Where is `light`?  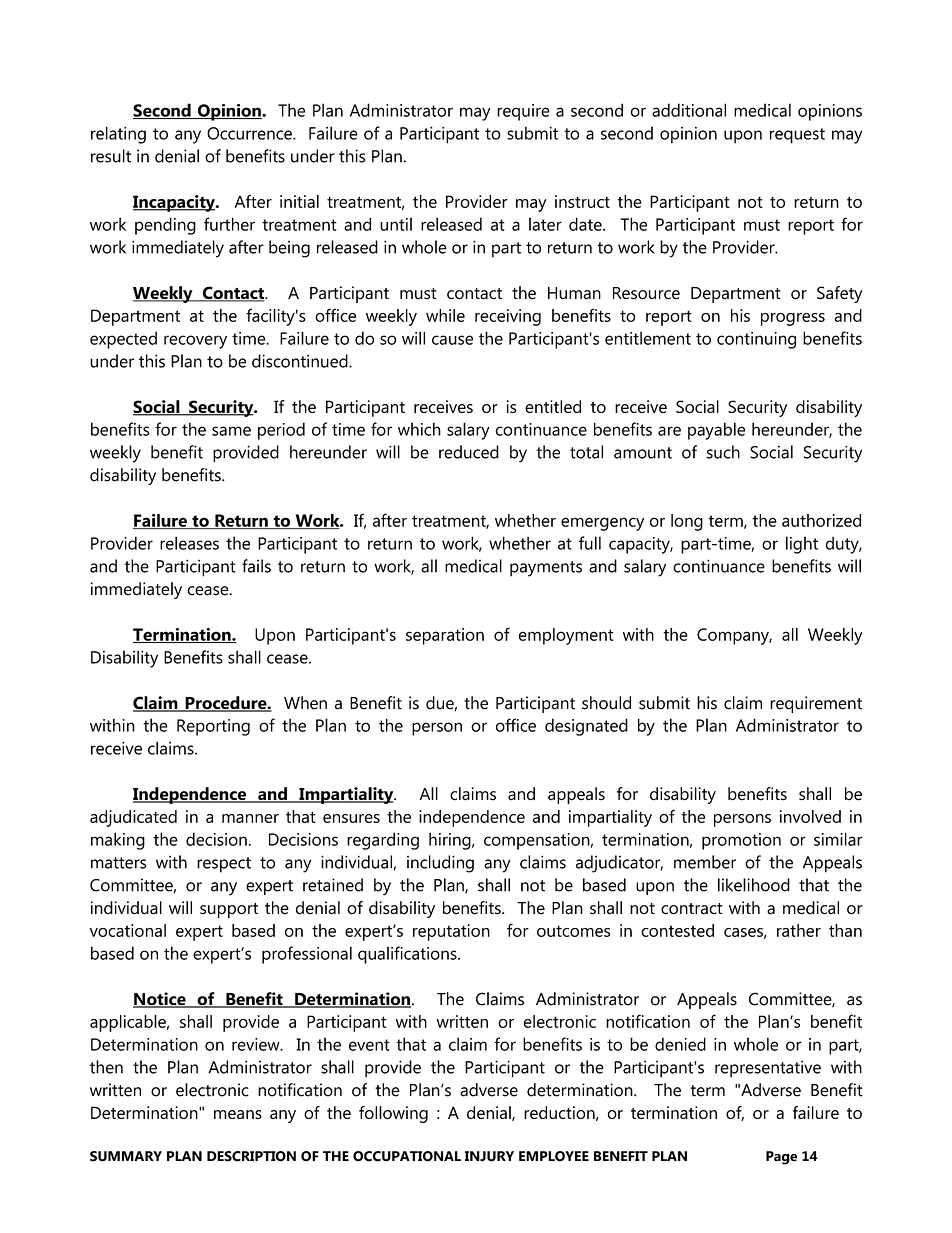
light is located at coordinates (802, 545).
